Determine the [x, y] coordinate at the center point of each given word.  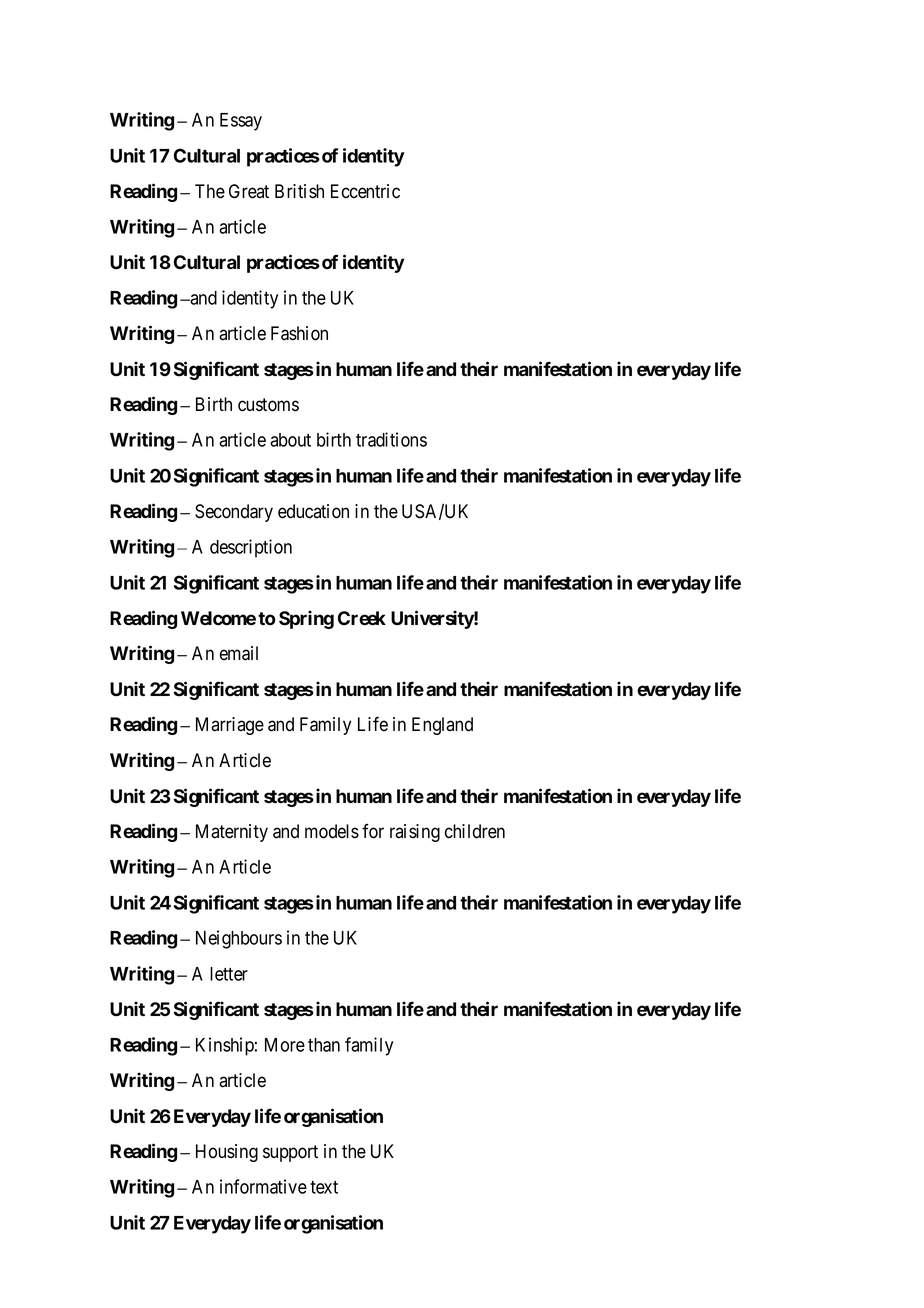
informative [263, 1186]
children [475, 831]
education [313, 511]
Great [249, 191]
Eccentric [365, 191]
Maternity [232, 833]
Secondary [234, 513]
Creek [362, 618]
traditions [391, 439]
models [332, 831]
